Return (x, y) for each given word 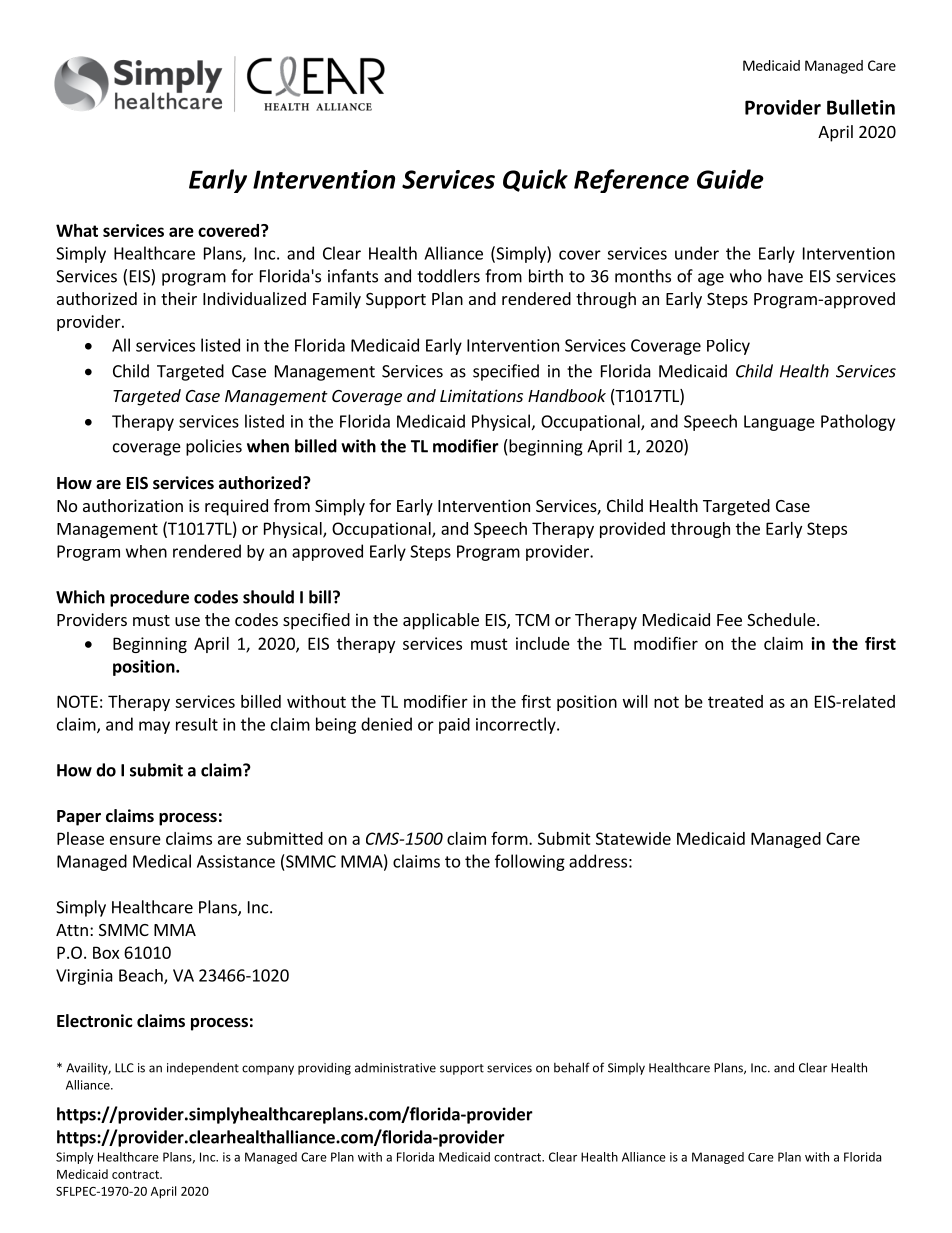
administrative (395, 1068)
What (77, 230)
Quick (535, 180)
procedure (149, 598)
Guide (730, 179)
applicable (441, 621)
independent (203, 1069)
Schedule (781, 619)
